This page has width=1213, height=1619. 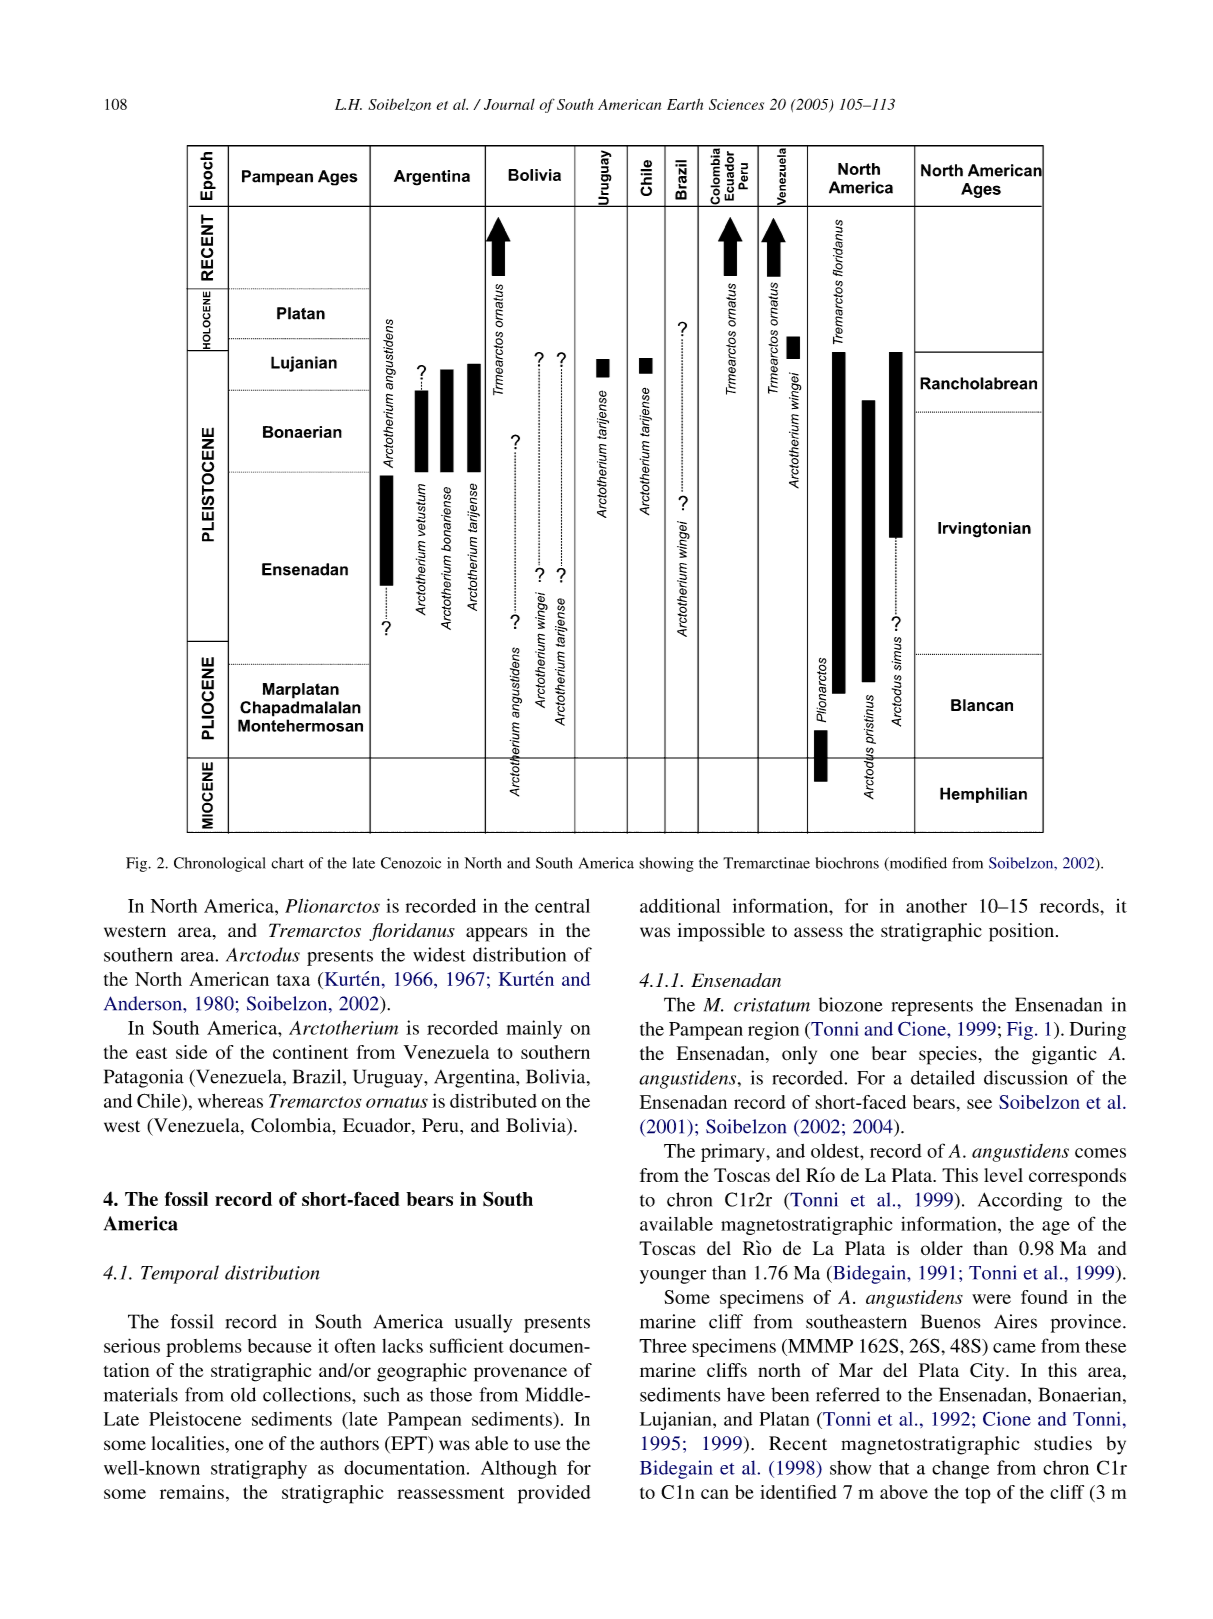 What do you see at coordinates (509, 104) in the page?
I see `Journal` at bounding box center [509, 104].
